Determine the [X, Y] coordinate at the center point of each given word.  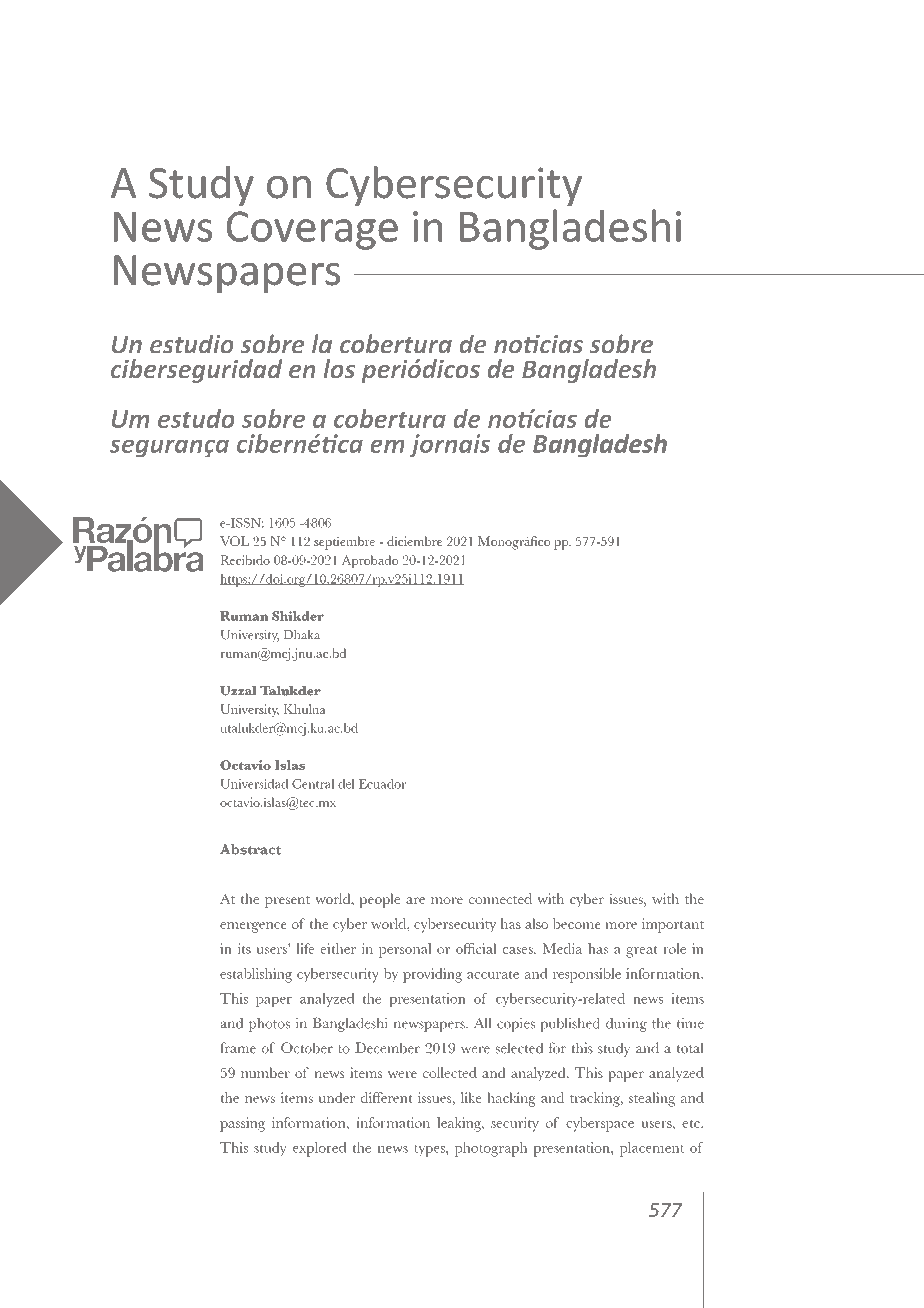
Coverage [312, 230]
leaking [460, 1124]
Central [313, 784]
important [673, 925]
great [642, 951]
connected [500, 898]
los [339, 369]
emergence [253, 927]
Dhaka [302, 634]
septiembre [344, 543]
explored [320, 1149]
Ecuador [382, 784]
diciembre [414, 541]
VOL [234, 541]
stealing [652, 1099]
